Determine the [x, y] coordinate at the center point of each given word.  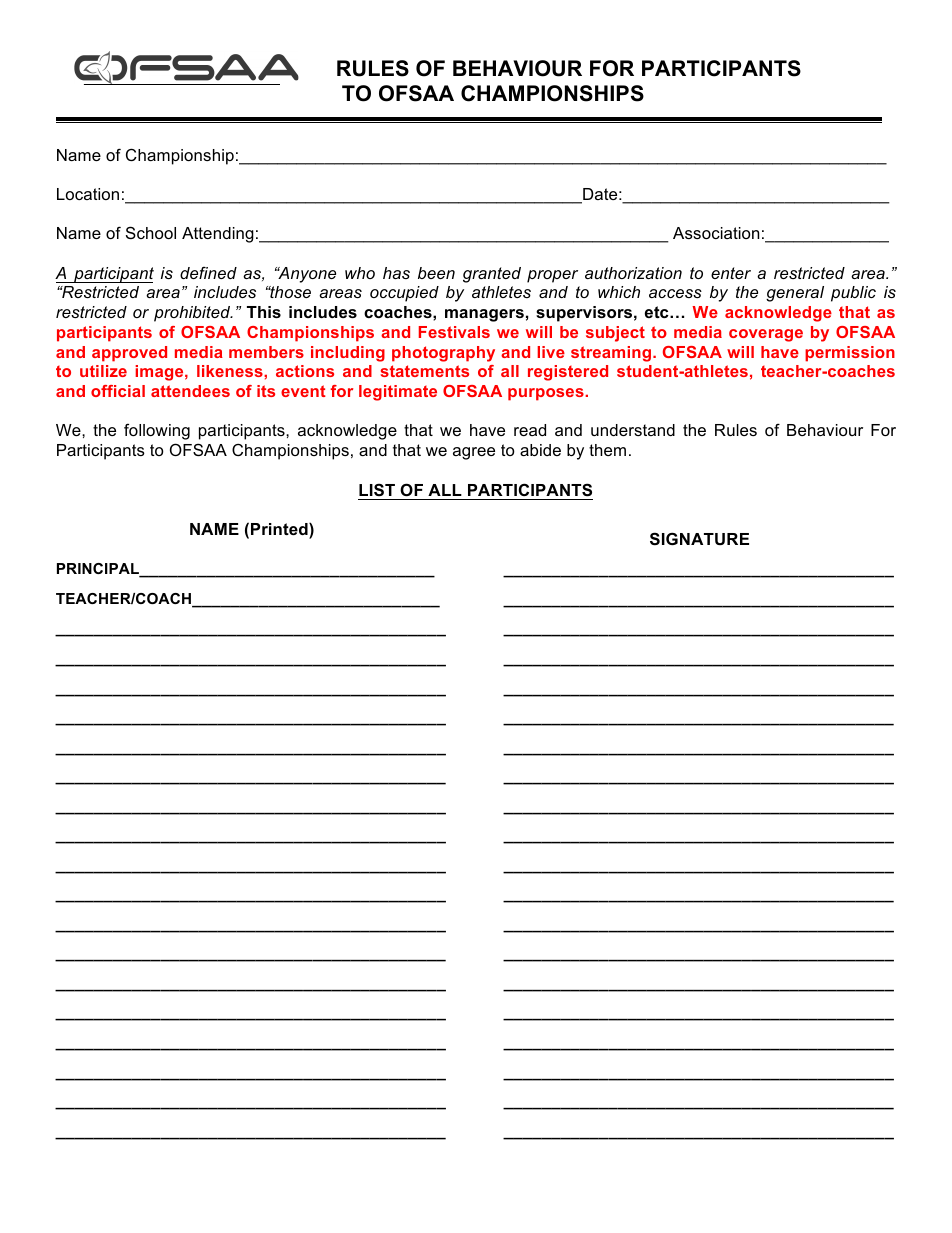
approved [129, 354]
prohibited [193, 314]
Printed [280, 530]
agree [474, 453]
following [157, 431]
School [151, 232]
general [795, 294]
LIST [377, 489]
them [607, 450]
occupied [404, 294]
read [530, 430]
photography [443, 354]
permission [850, 354]
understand [633, 430]
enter [731, 273]
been [436, 273]
